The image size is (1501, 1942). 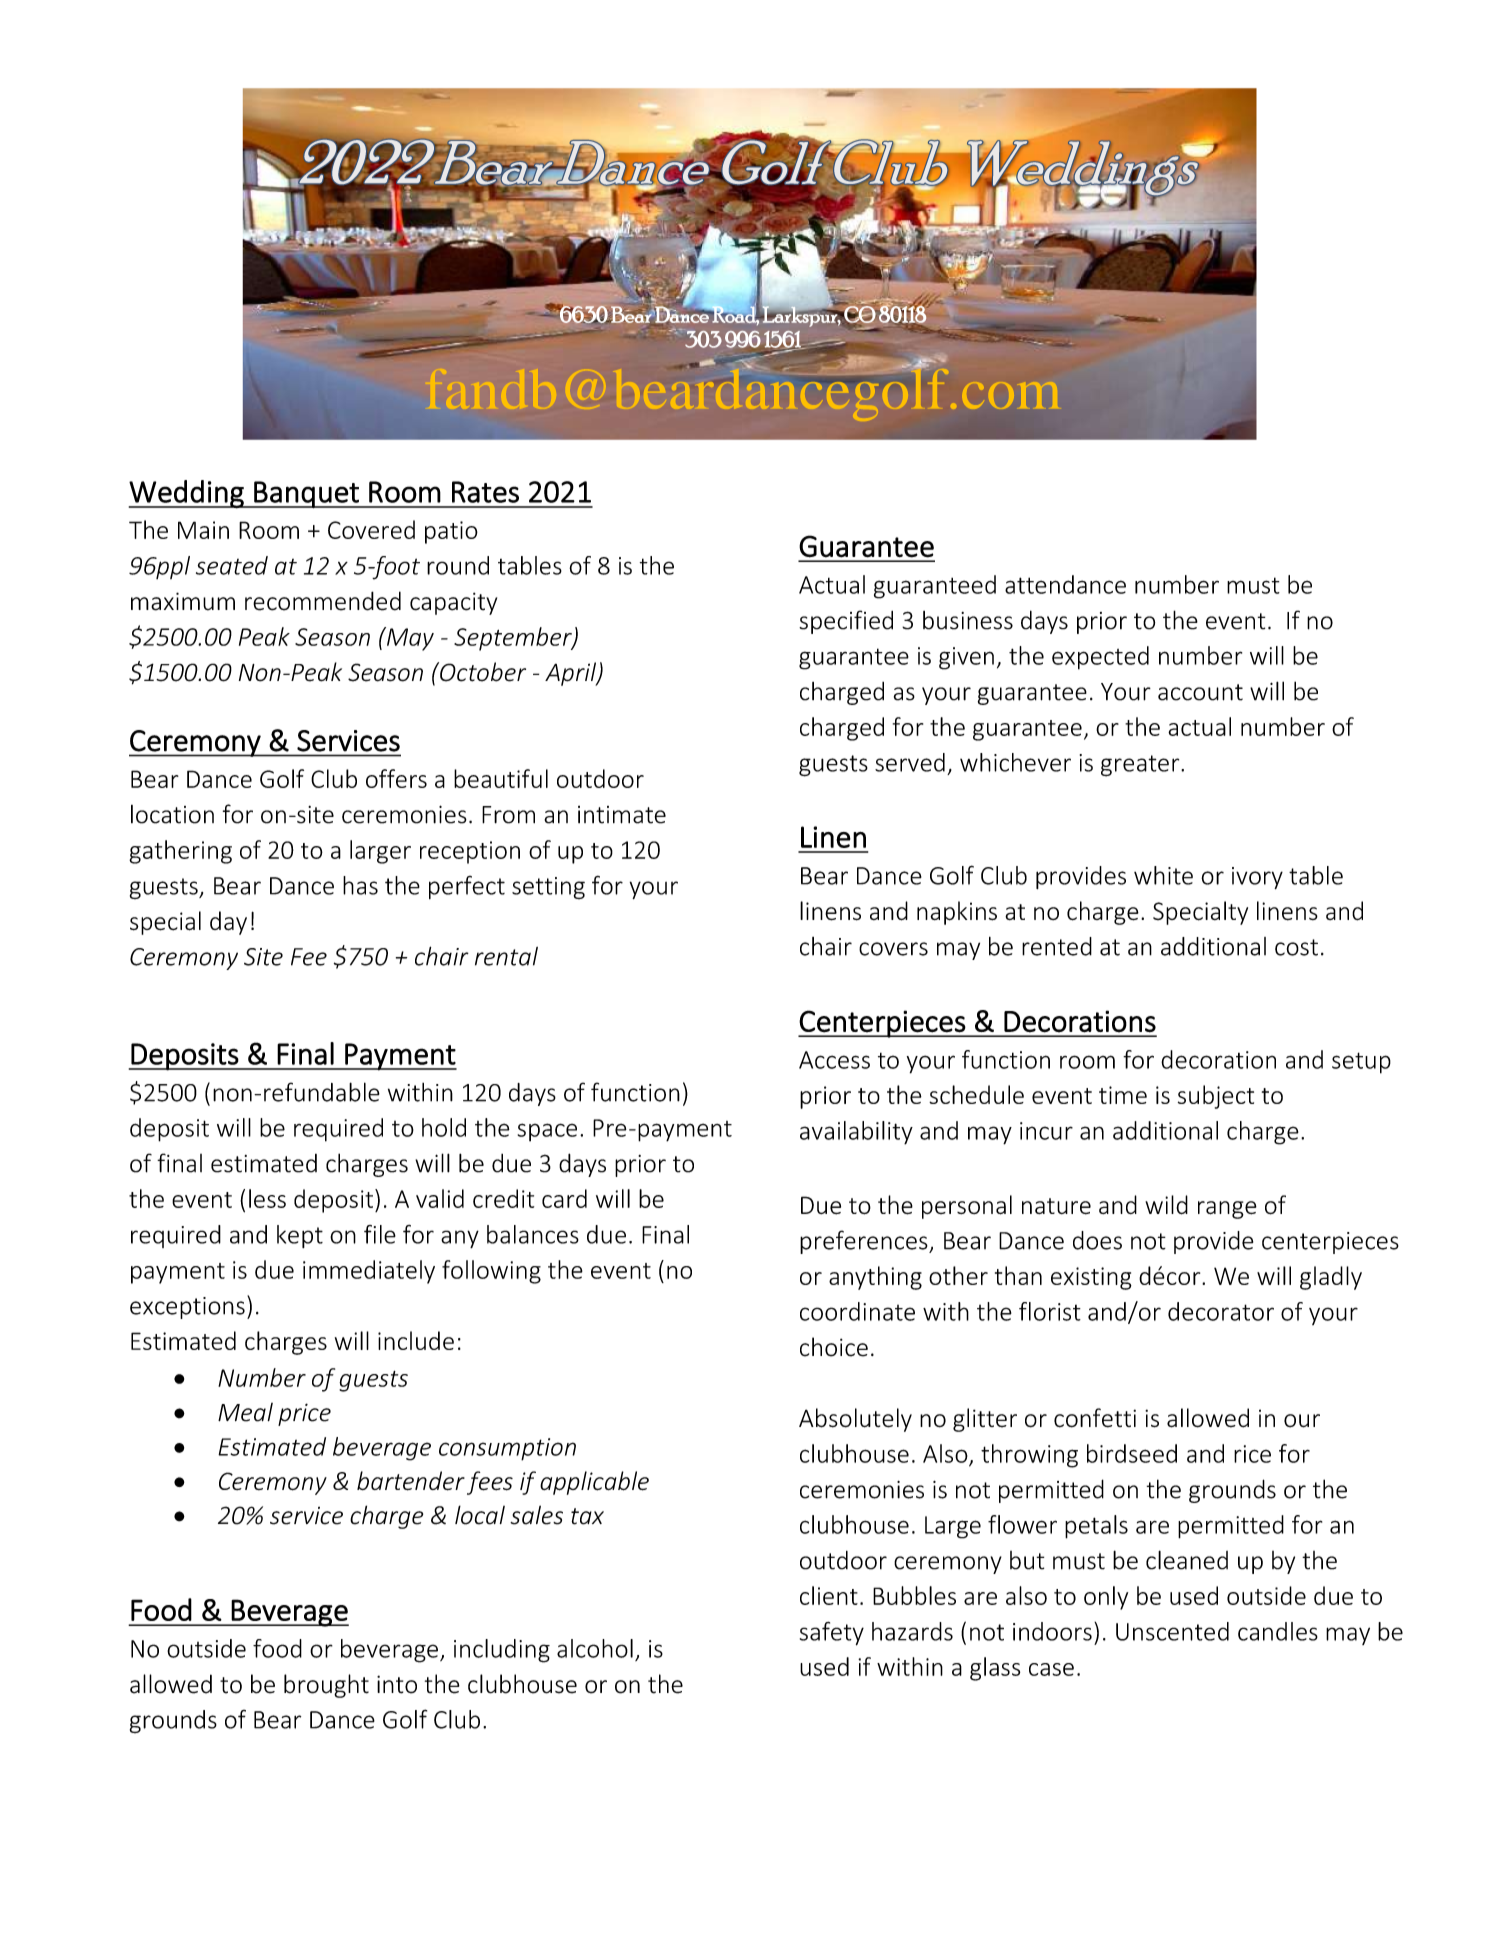 What do you see at coordinates (622, 815) in the screenshot?
I see `intimate` at bounding box center [622, 815].
